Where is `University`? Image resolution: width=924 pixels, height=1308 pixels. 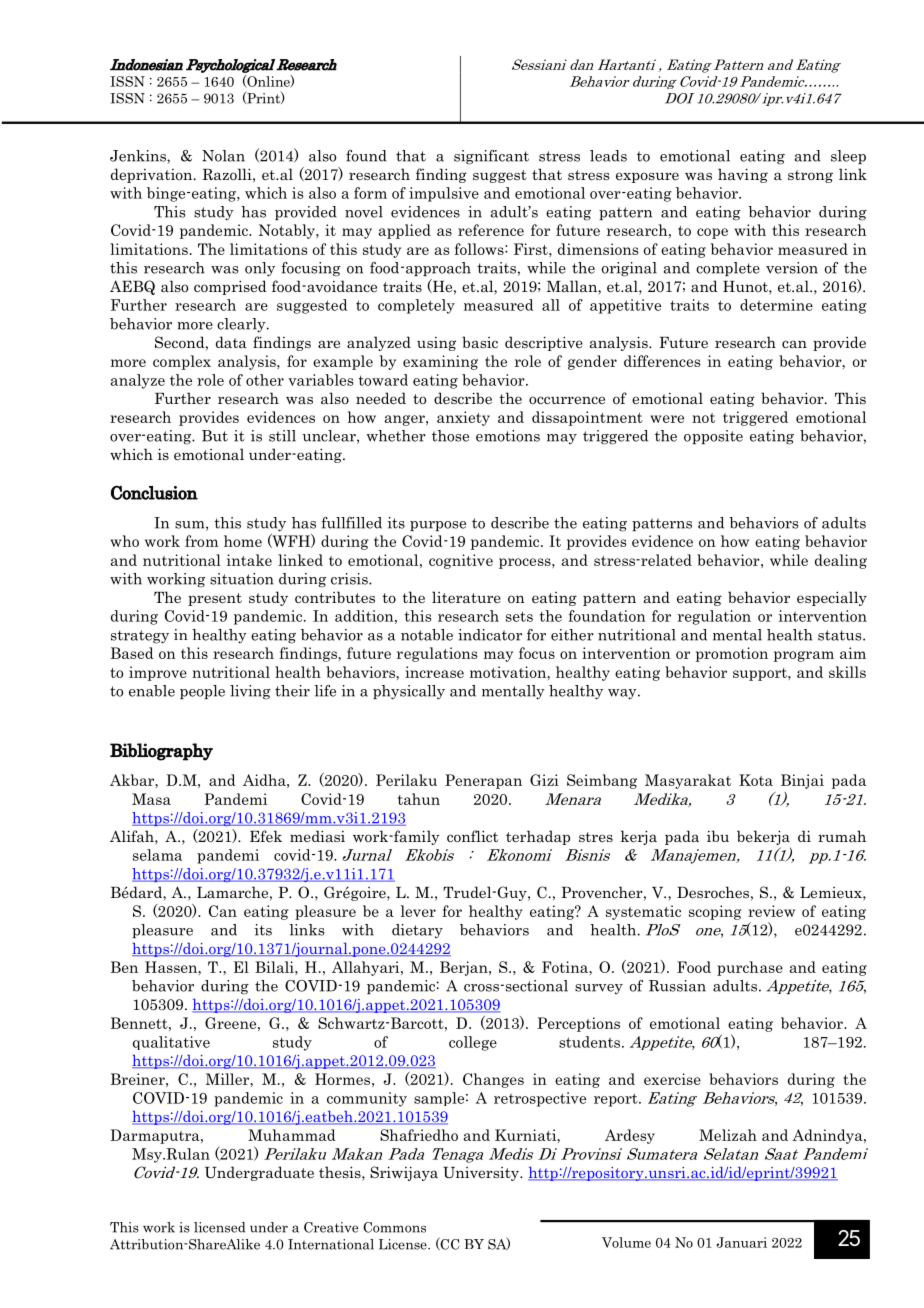 University is located at coordinates (482, 1174).
